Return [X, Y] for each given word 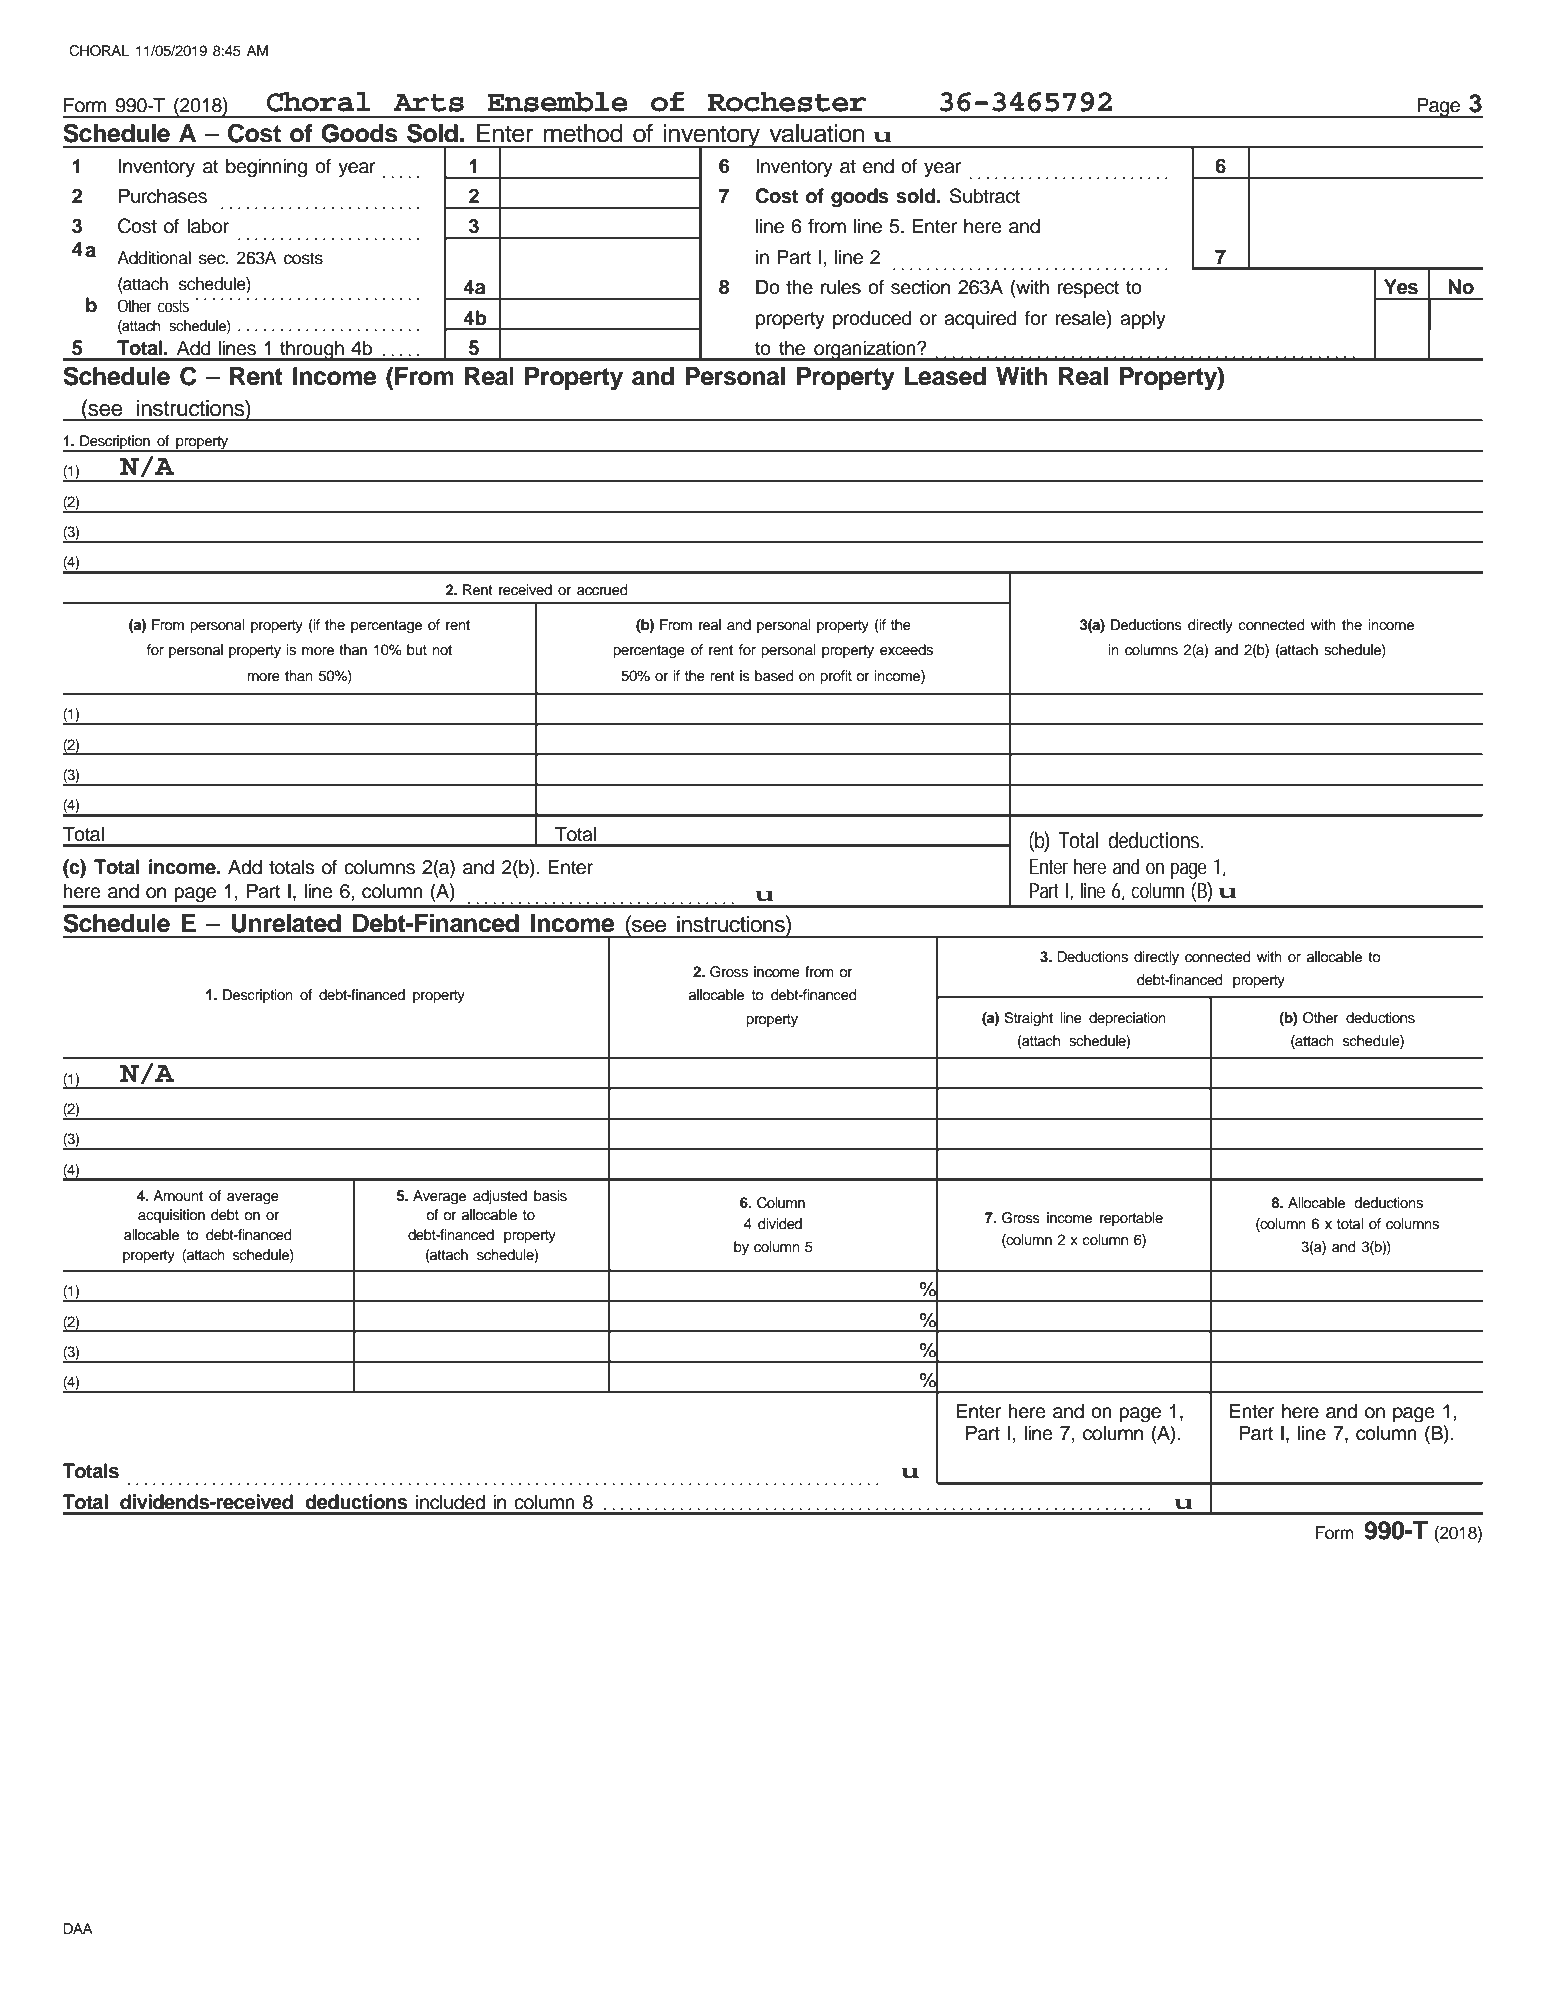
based [774, 676]
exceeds [906, 650]
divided [780, 1224]
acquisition [171, 1216]
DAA [78, 1928]
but [417, 650]
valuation [817, 133]
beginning [266, 168]
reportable [1131, 1219]
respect [1088, 289]
